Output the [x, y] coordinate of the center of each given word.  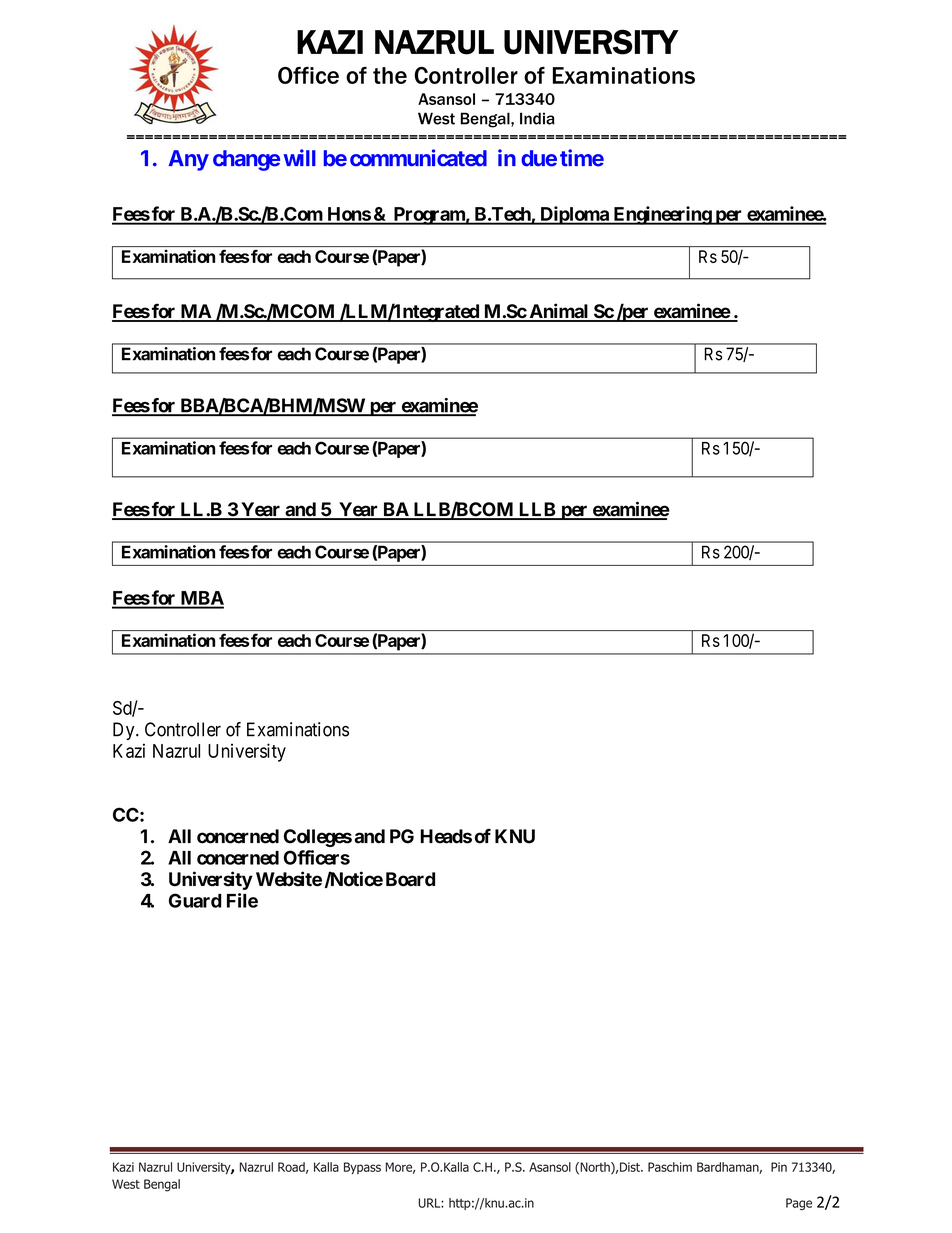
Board [410, 879]
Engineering [662, 215]
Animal [559, 312]
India [537, 118]
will [299, 157]
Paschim [670, 1167]
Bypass [362, 1168]
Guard [195, 900]
